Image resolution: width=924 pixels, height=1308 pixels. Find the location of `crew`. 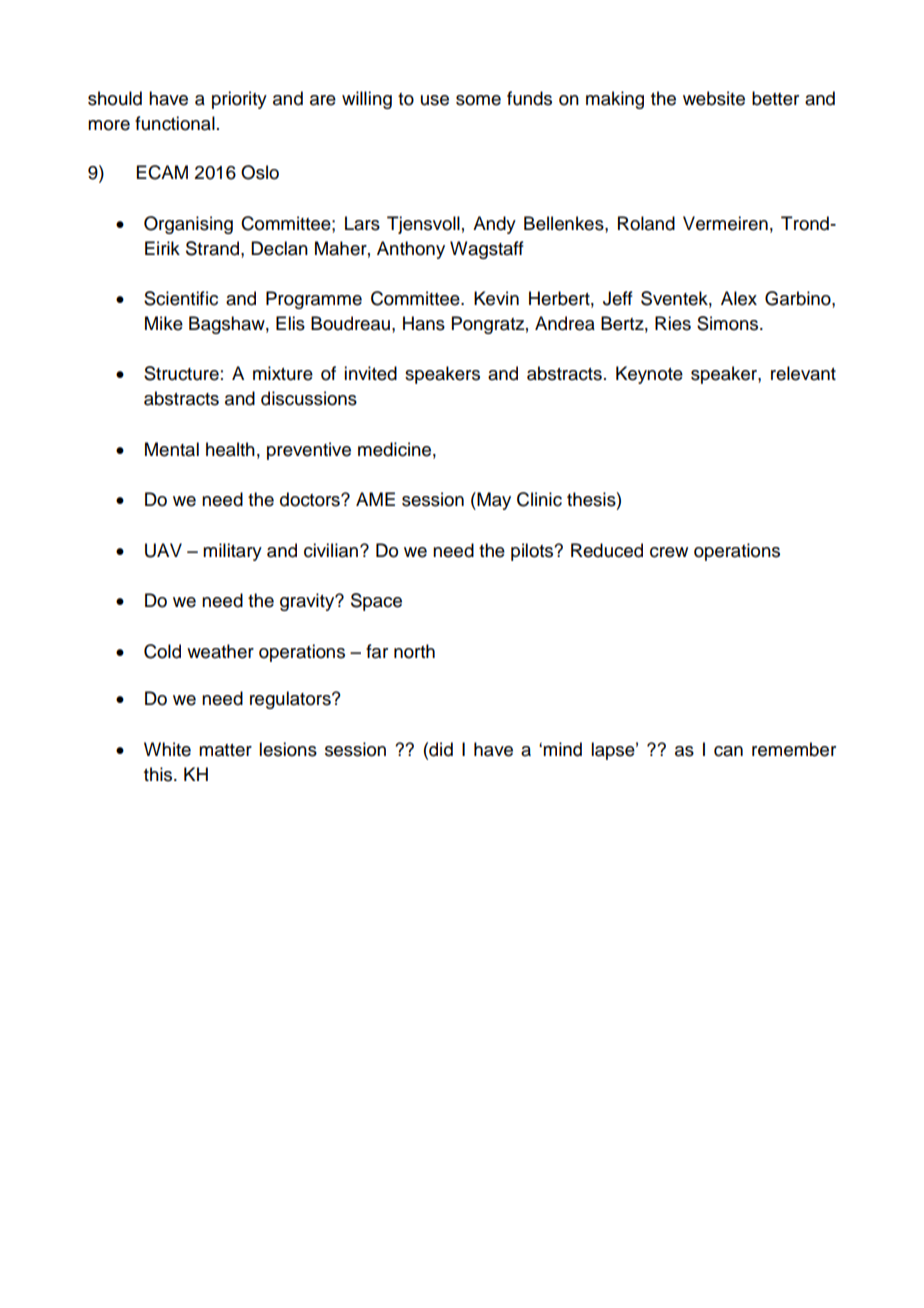

crew is located at coordinates (669, 552).
